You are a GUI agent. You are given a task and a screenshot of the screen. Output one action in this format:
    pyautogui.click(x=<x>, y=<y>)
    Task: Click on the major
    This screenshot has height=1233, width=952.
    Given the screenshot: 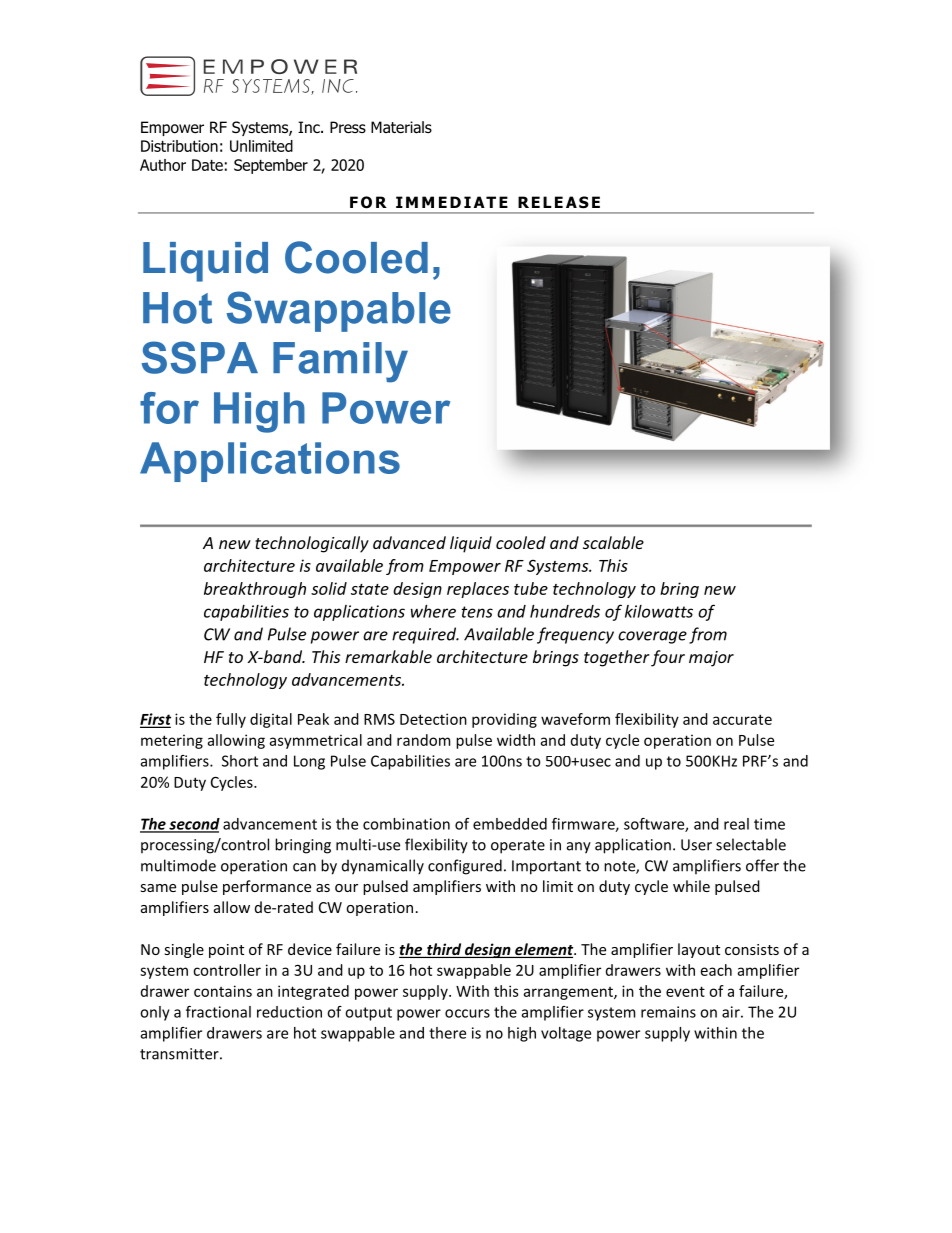 What is the action you would take?
    pyautogui.click(x=711, y=659)
